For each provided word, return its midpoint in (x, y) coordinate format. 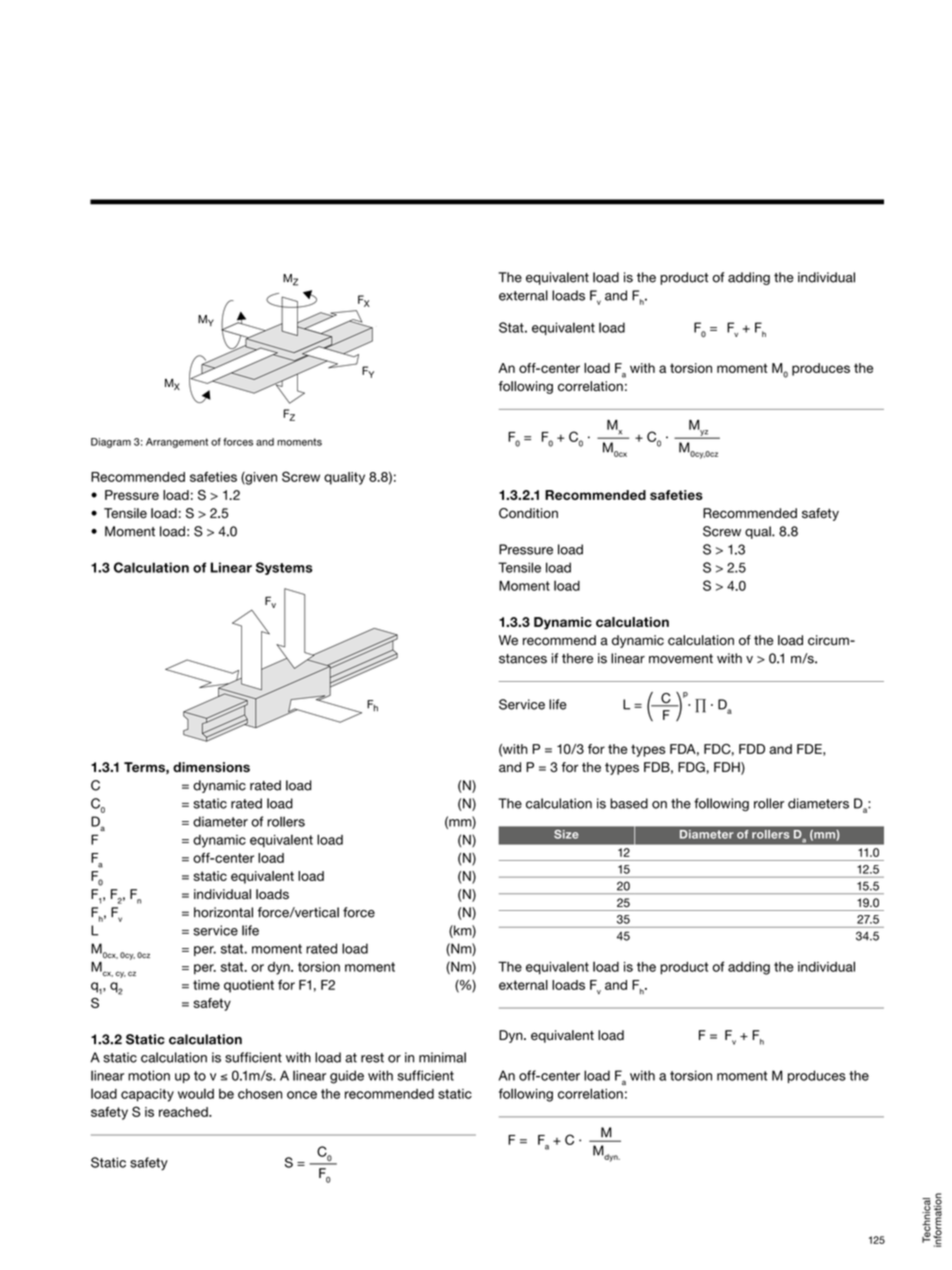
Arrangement (177, 443)
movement (681, 659)
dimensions (211, 767)
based (629, 803)
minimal (442, 1057)
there (577, 658)
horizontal (223, 912)
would (196, 1093)
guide (347, 1077)
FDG (691, 767)
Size (566, 834)
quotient (249, 986)
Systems (284, 568)
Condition (528, 513)
